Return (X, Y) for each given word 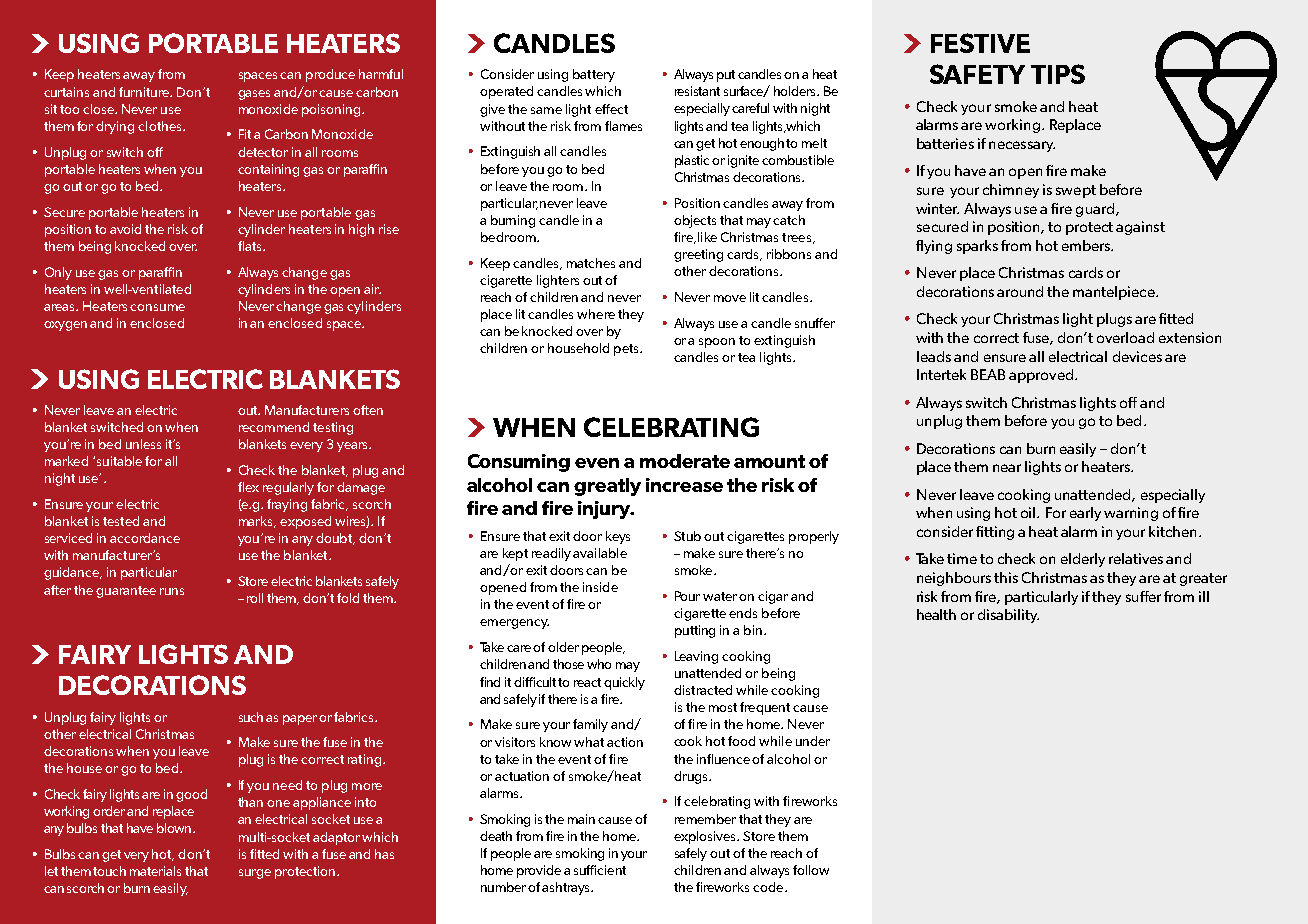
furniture (145, 92)
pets (627, 350)
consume (157, 307)
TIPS (1058, 74)
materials (155, 871)
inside (600, 587)
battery (594, 75)
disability (1008, 616)
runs (172, 591)
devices (1137, 356)
